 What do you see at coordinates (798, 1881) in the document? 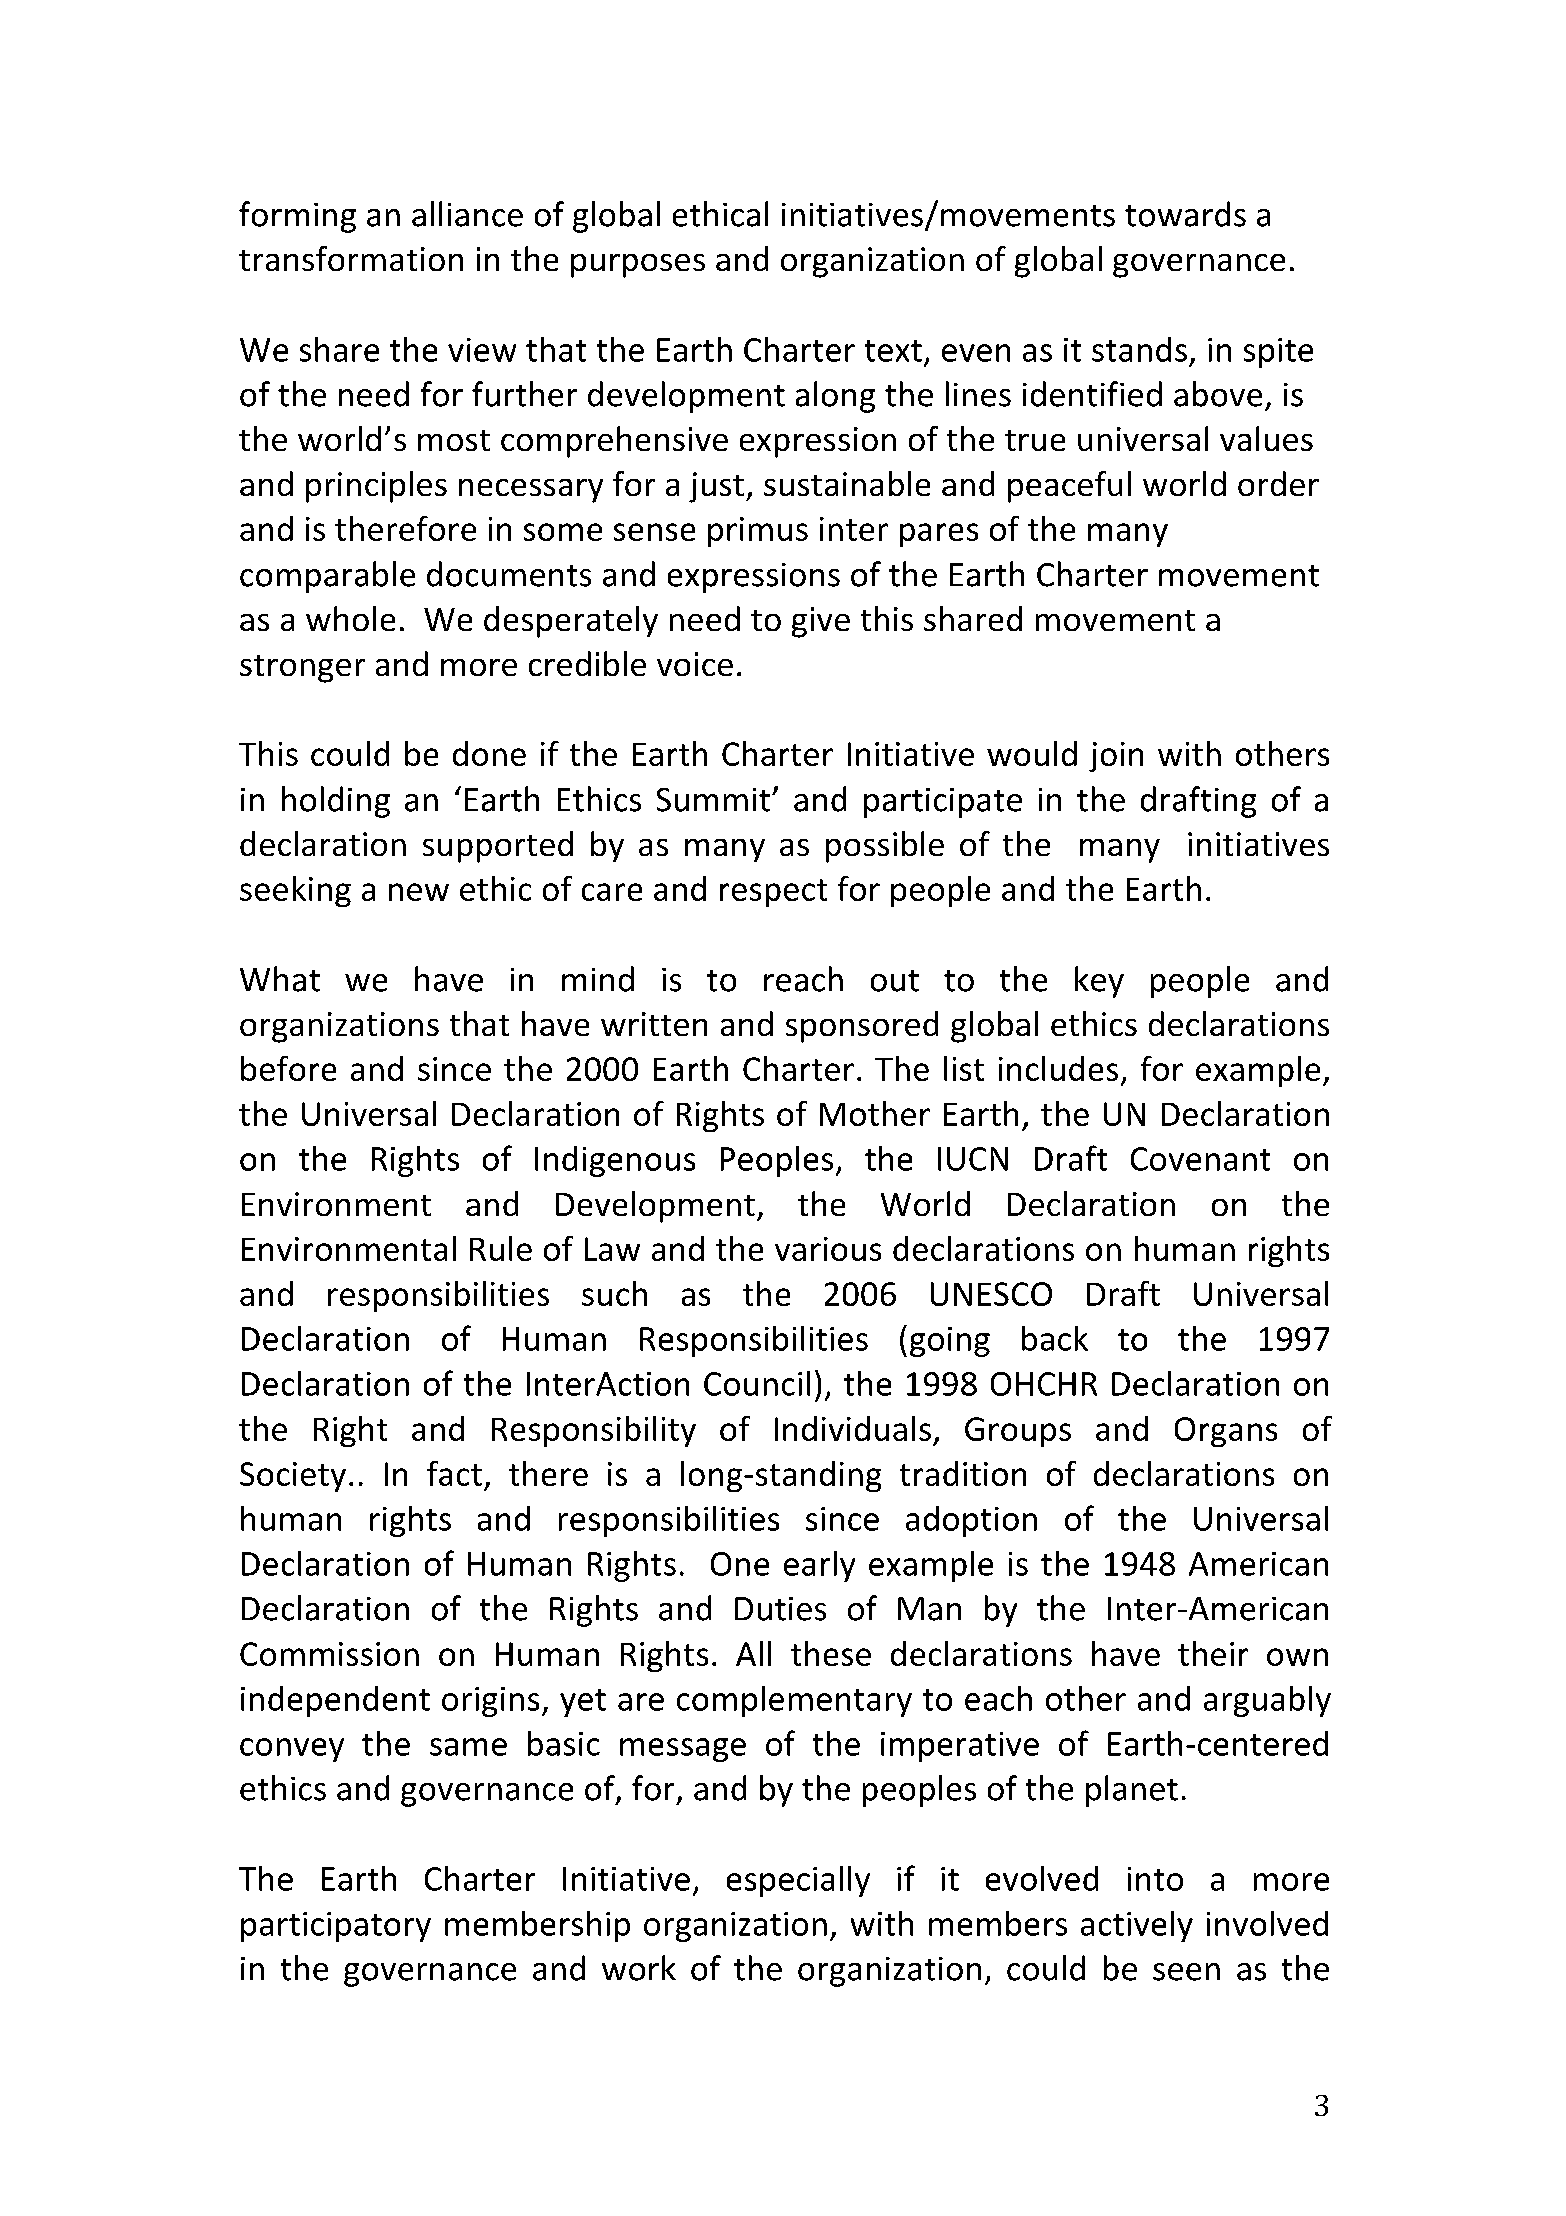
I see `especially` at bounding box center [798, 1881].
